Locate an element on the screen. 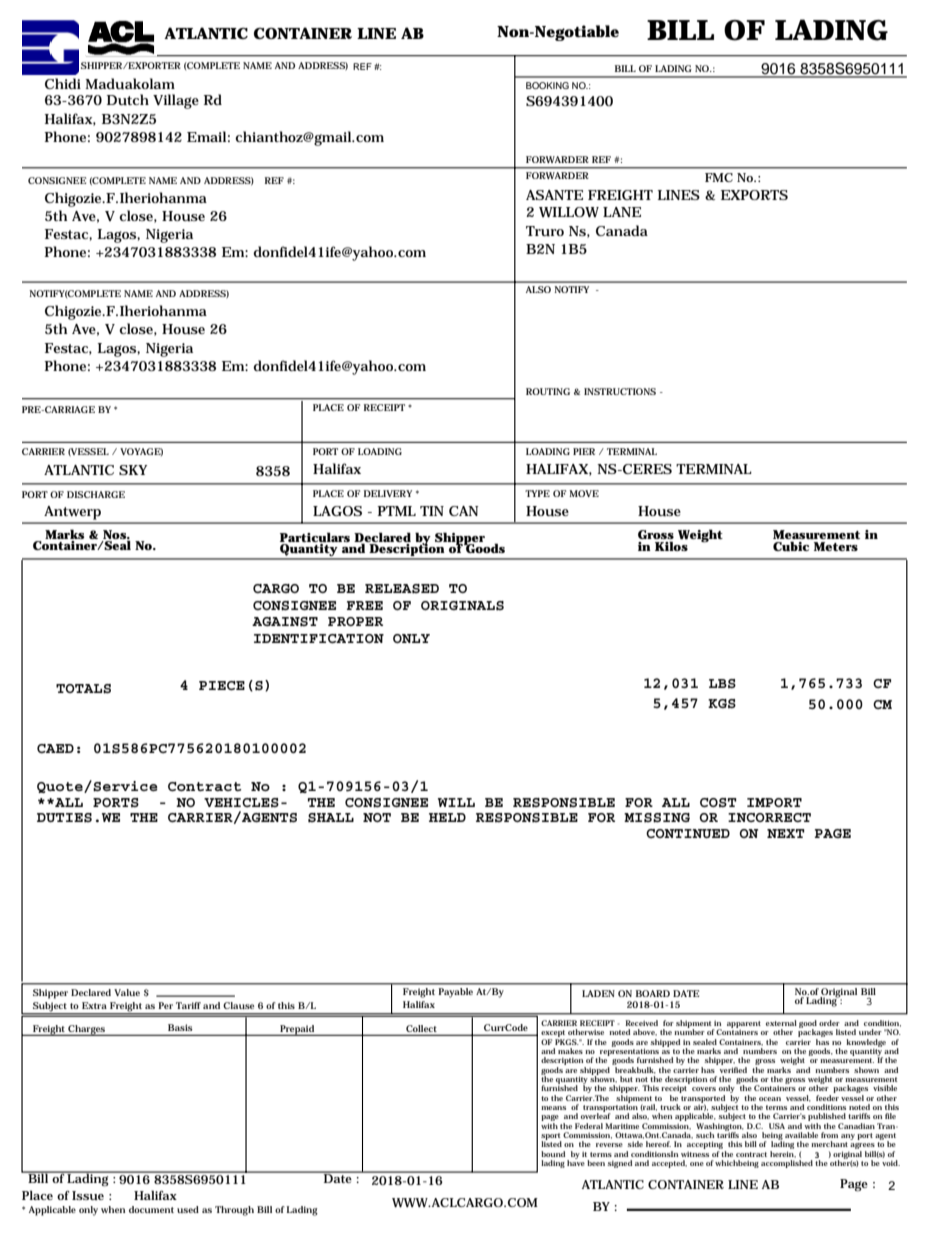 The height and width of the screenshot is (1233, 952). Village is located at coordinates (176, 101).
